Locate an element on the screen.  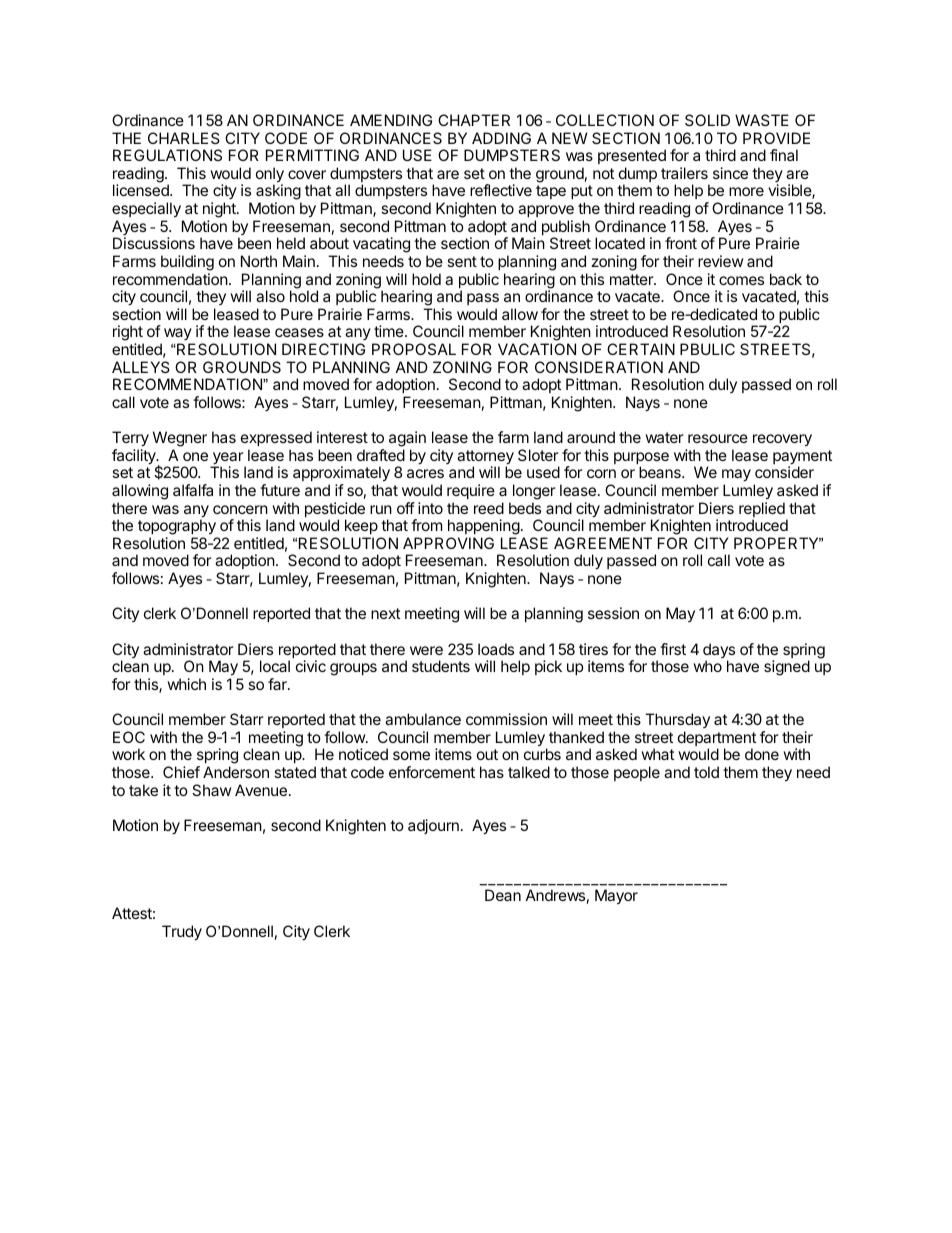
which is located at coordinates (186, 684).
